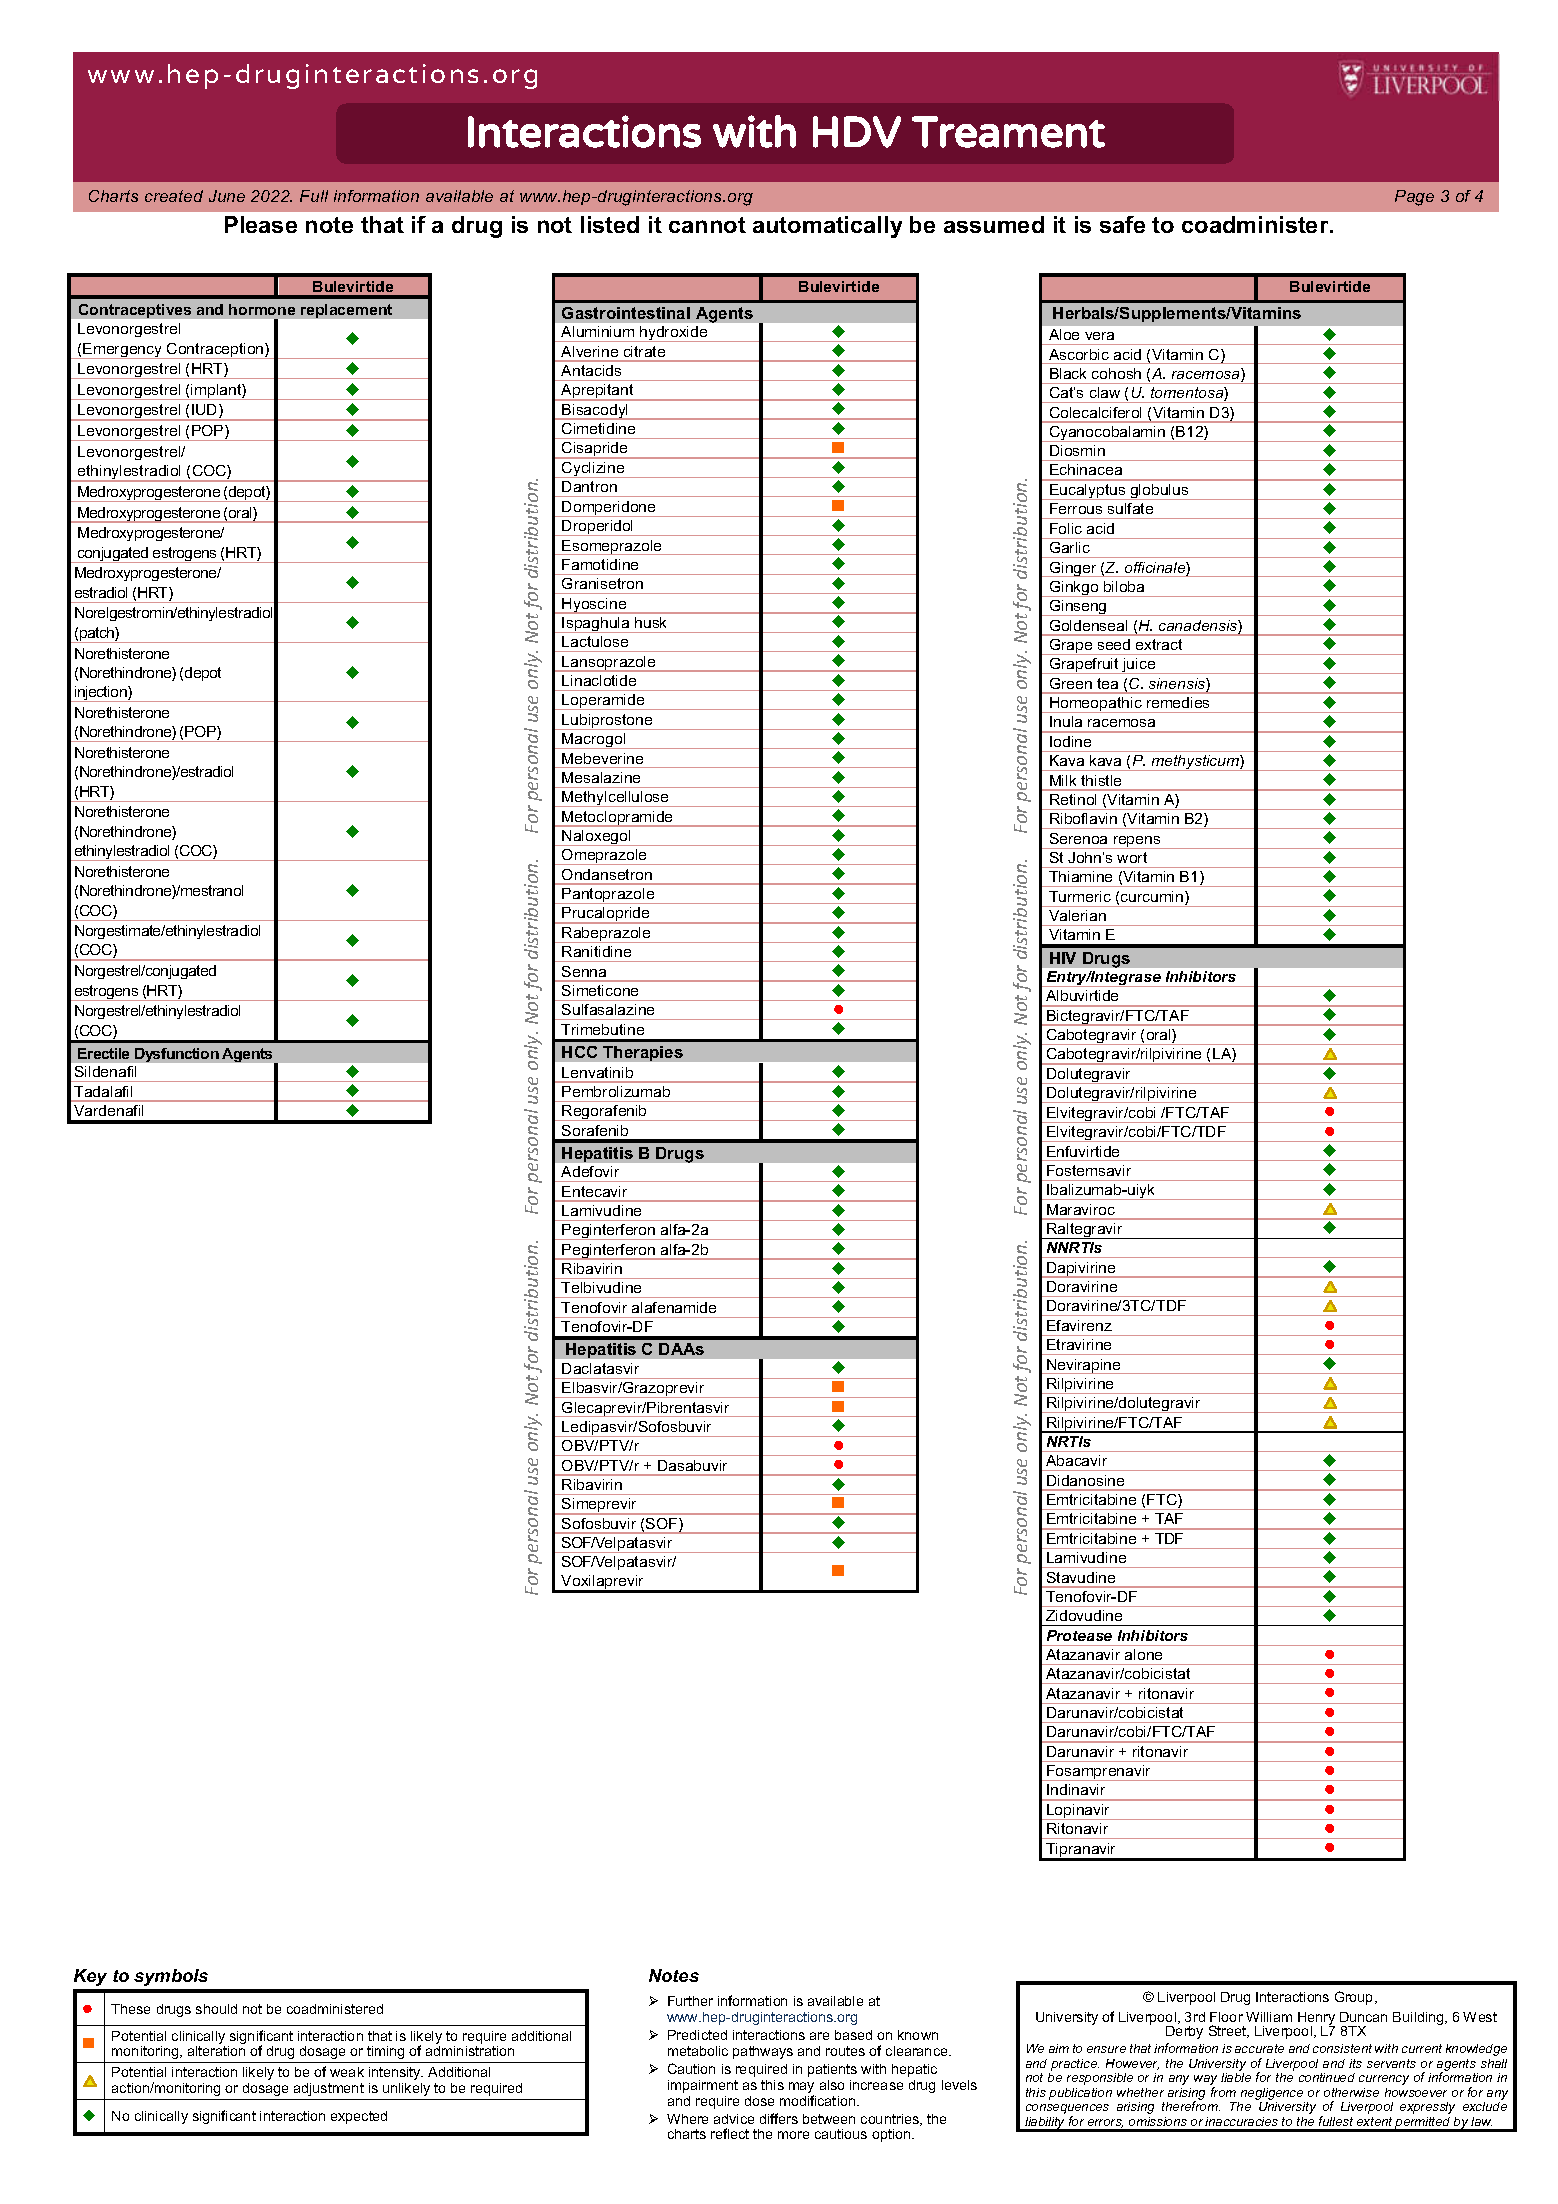  Describe the element at coordinates (1079, 1325) in the screenshot. I see `Efavirenz` at that location.
